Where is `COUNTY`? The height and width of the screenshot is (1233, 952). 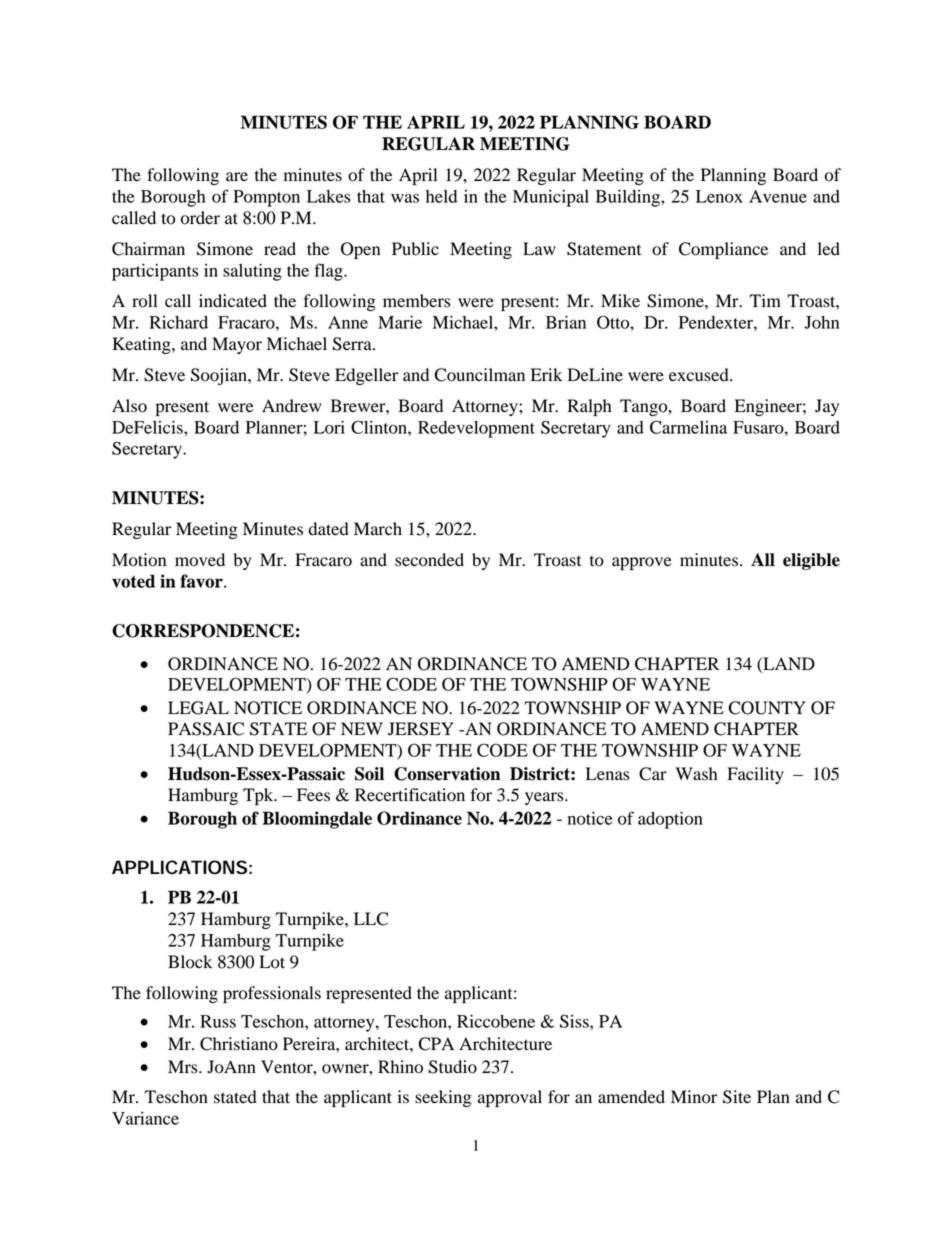 COUNTY is located at coordinates (767, 708).
